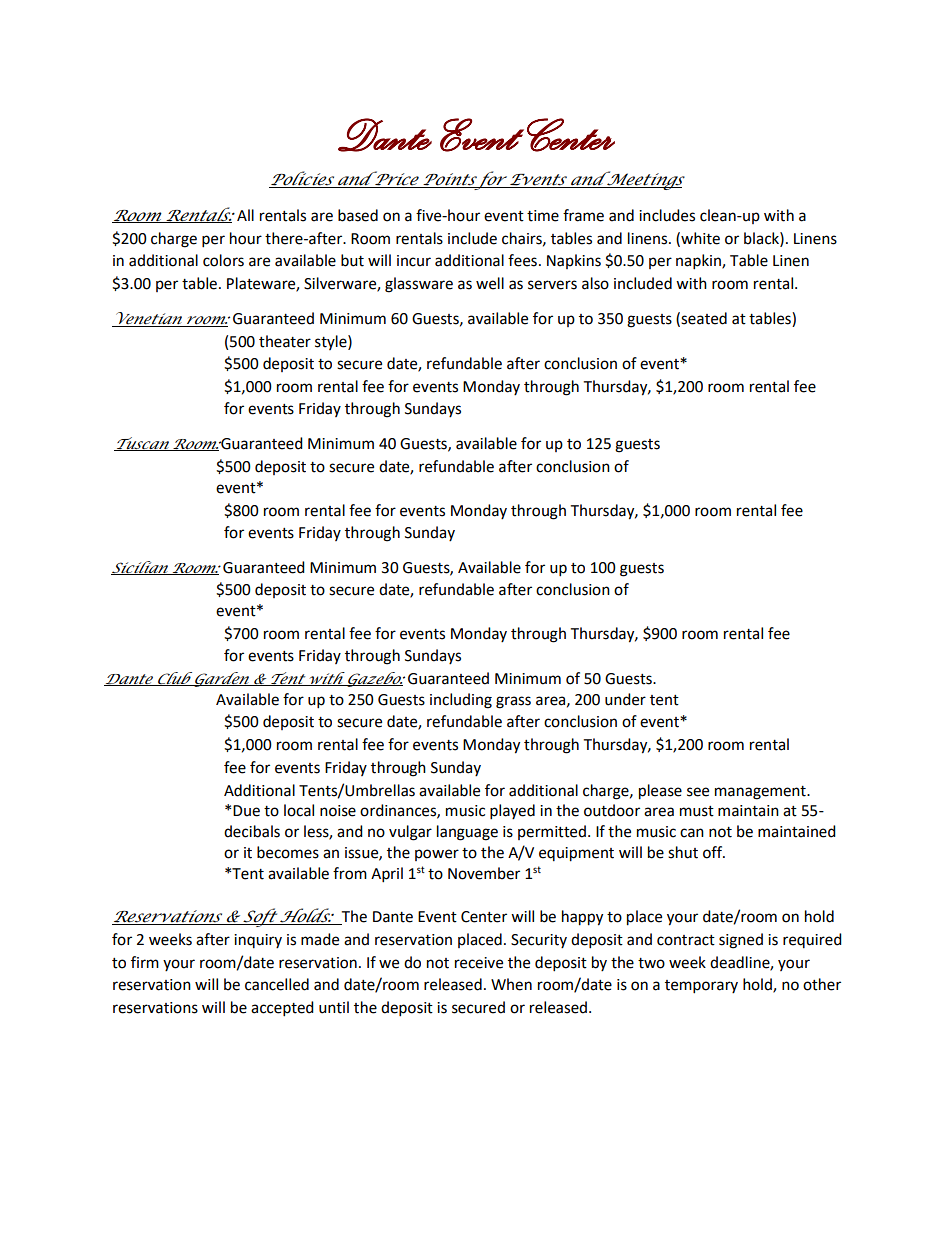 The height and width of the screenshot is (1233, 952). What do you see at coordinates (246, 811) in the screenshot?
I see `Due` at bounding box center [246, 811].
